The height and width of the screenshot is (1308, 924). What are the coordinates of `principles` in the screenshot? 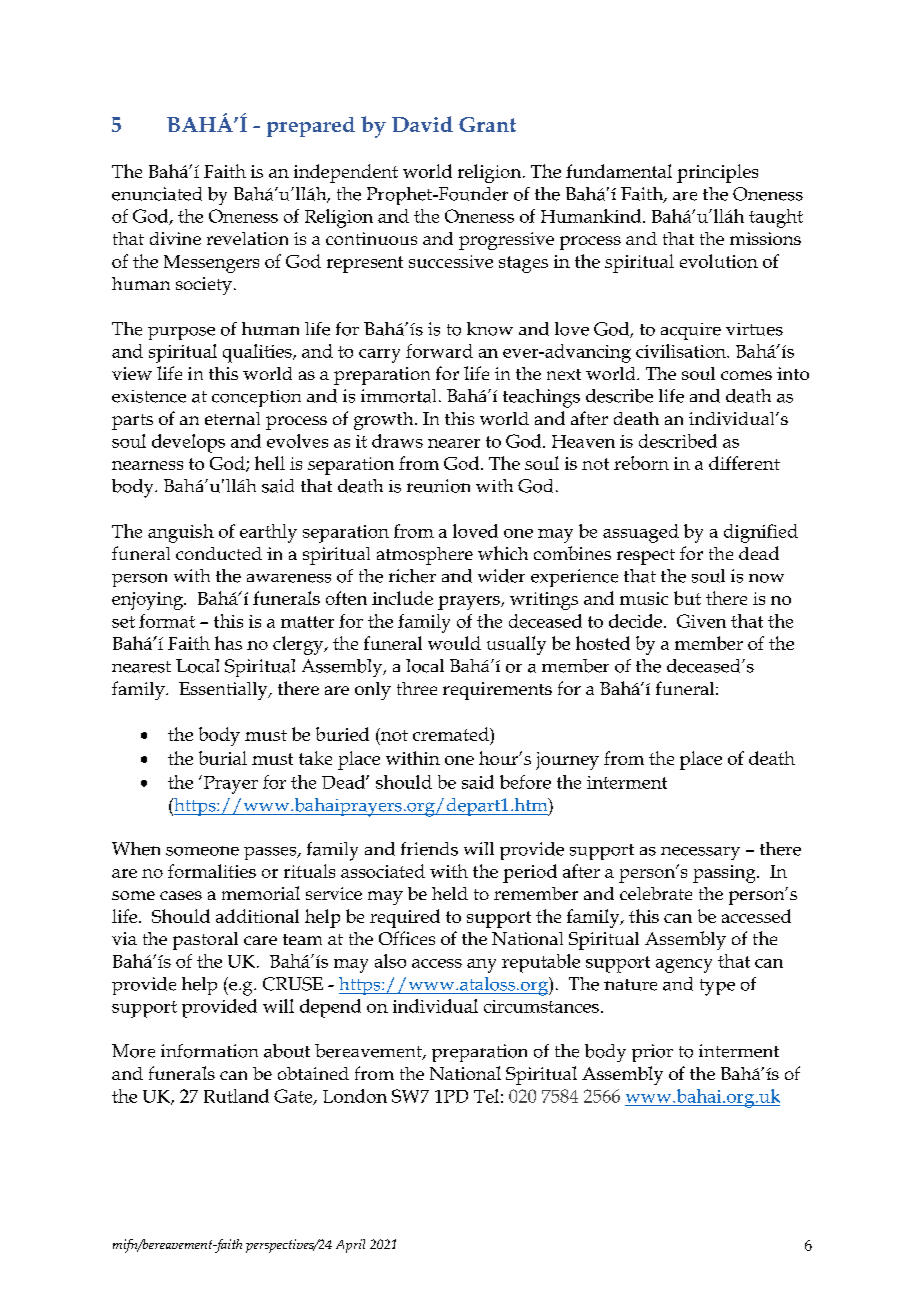 It's located at (717, 173).
